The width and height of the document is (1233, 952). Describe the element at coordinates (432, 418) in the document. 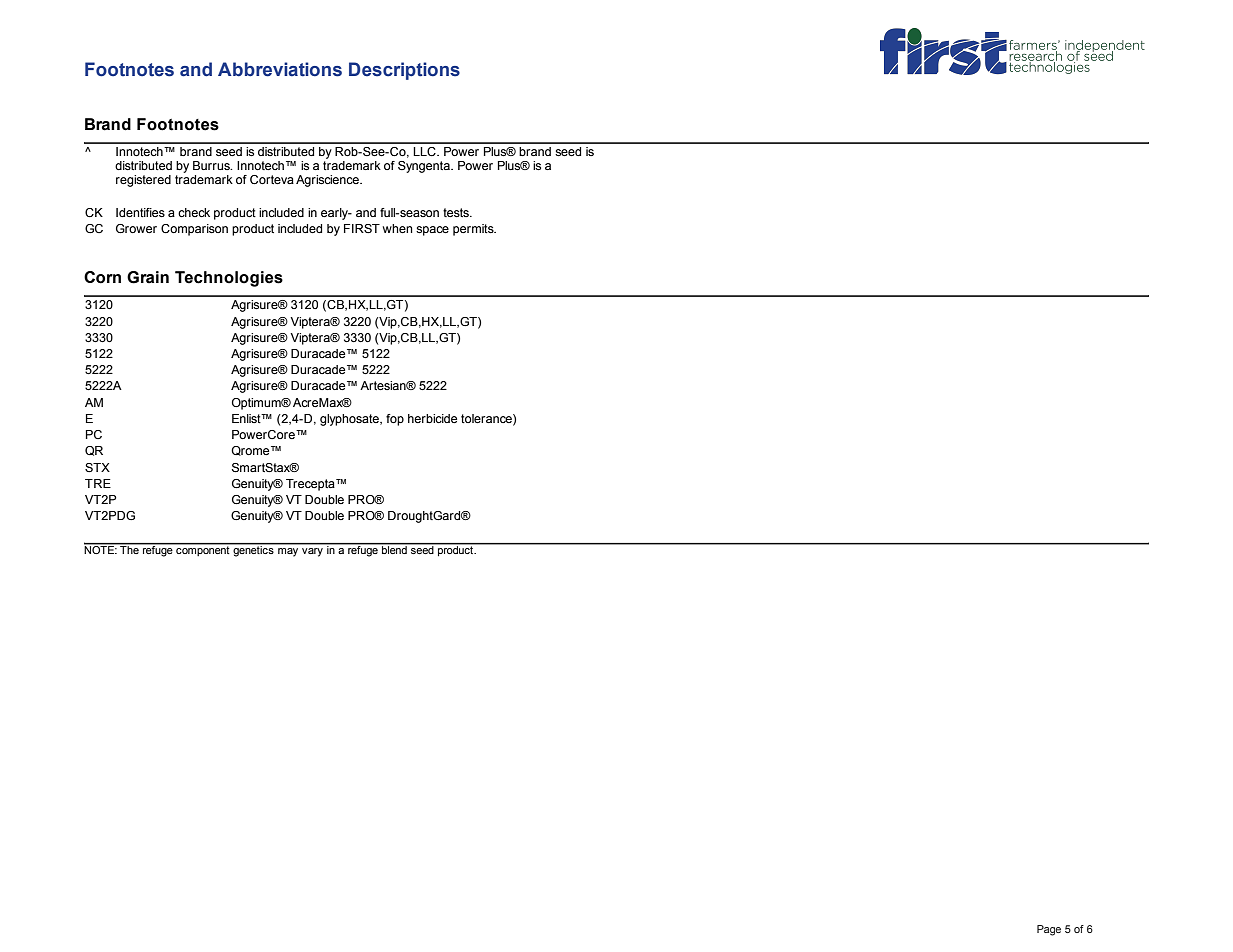

I see `herbicide` at that location.
